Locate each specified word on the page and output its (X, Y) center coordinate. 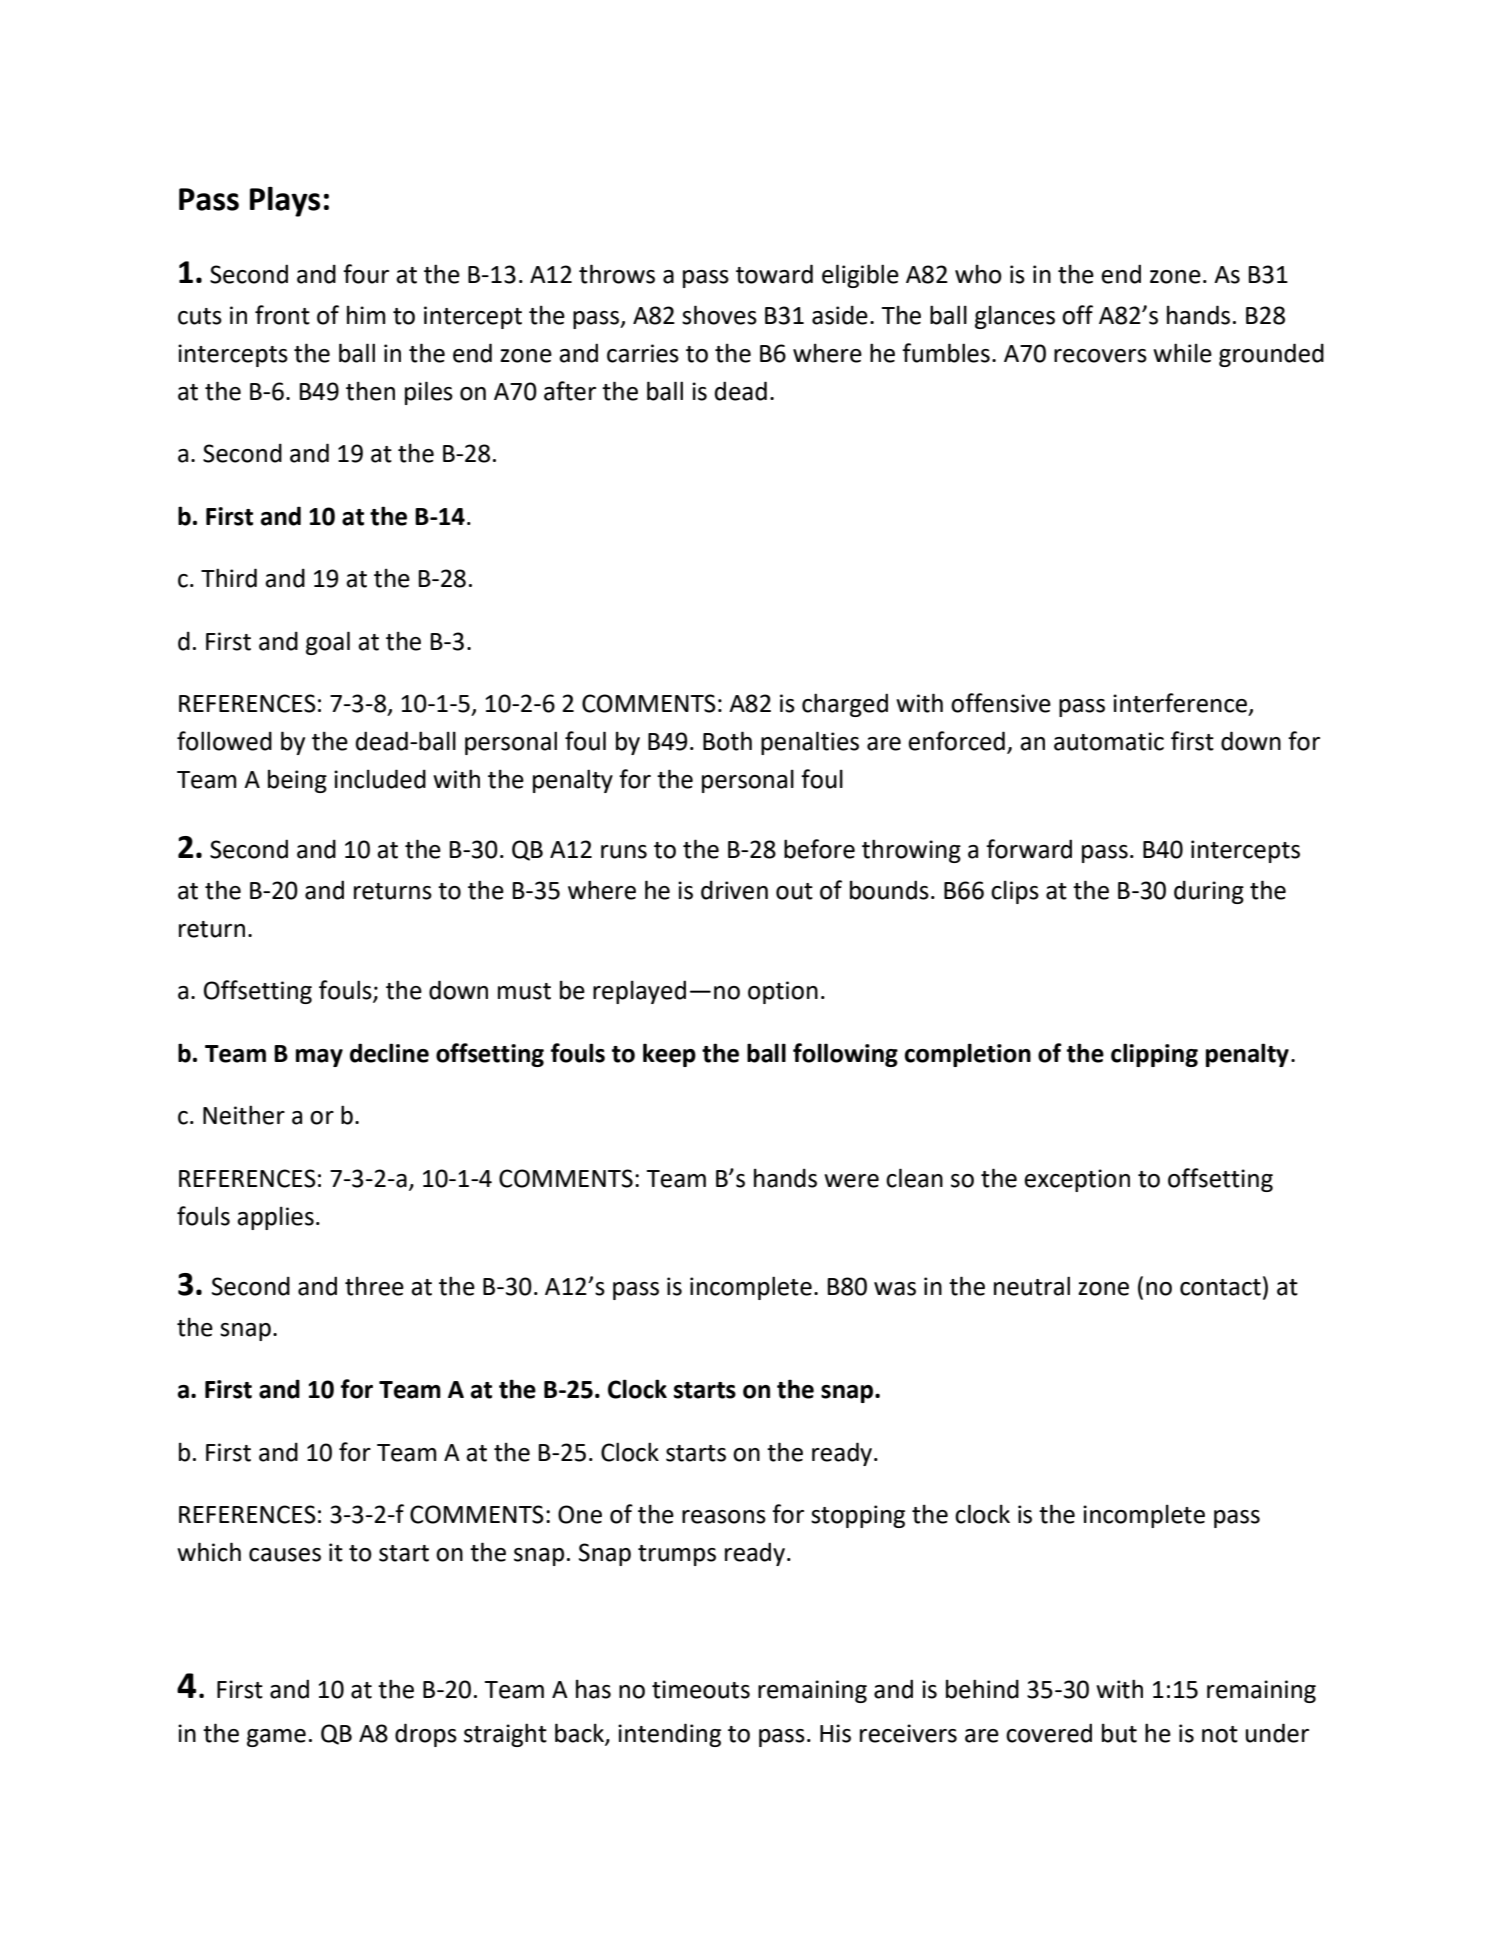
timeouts (701, 1689)
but (1119, 1733)
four (366, 274)
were (851, 1181)
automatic (1109, 741)
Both (727, 741)
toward (774, 274)
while (1182, 353)
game (276, 1738)
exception (1077, 1180)
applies (275, 1218)
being (297, 781)
